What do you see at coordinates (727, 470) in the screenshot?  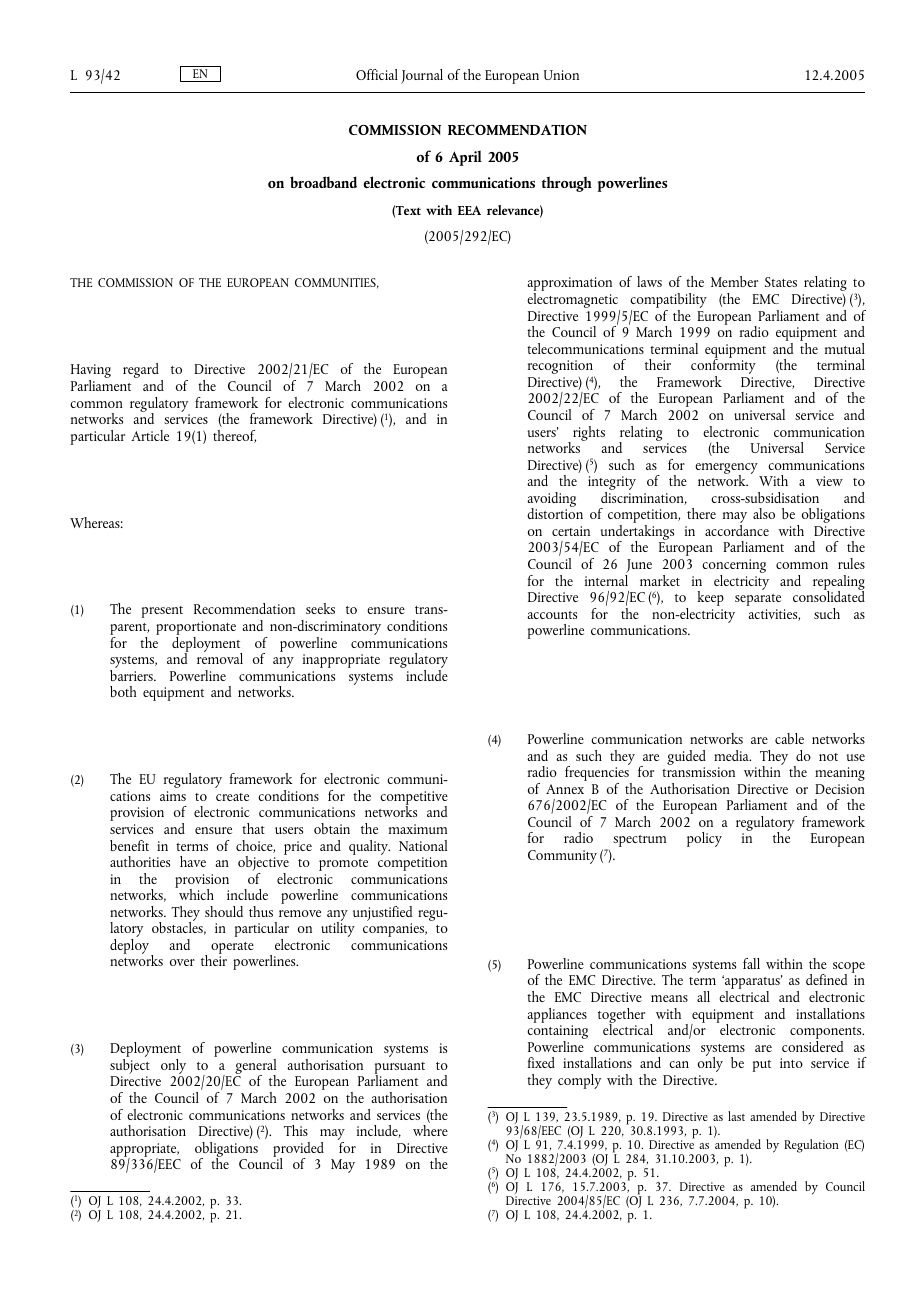 I see `emergency` at bounding box center [727, 470].
